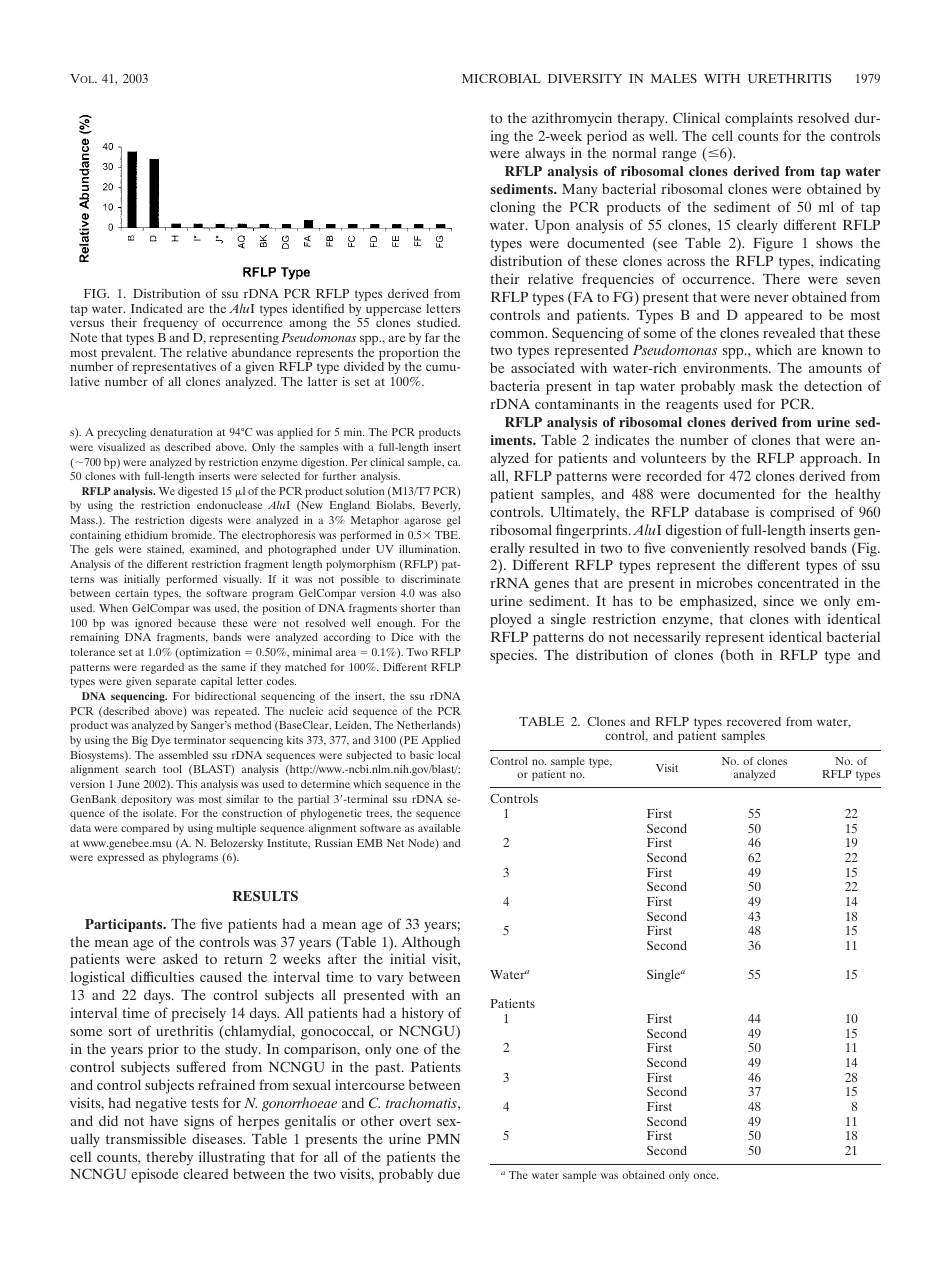 The height and width of the screenshot is (1275, 952). What do you see at coordinates (197, 623) in the screenshot?
I see `because` at bounding box center [197, 623].
